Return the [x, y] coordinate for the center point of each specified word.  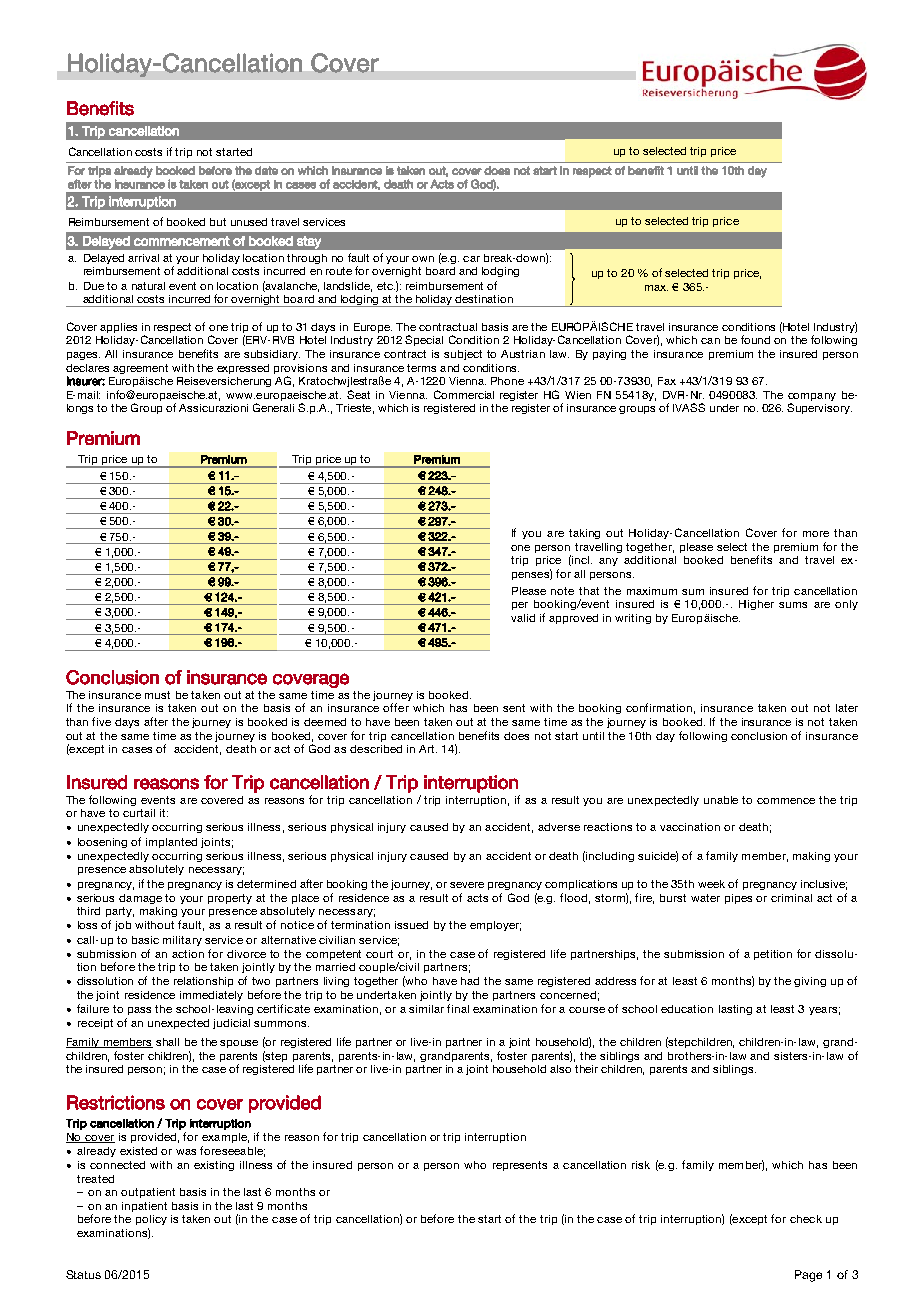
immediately [211, 996]
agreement [140, 369]
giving [810, 982]
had [470, 981]
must [157, 695]
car [471, 259]
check [806, 1219]
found [755, 339]
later [847, 708]
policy [151, 1220]
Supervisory [819, 408]
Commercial [464, 394]
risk [641, 1165]
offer [396, 707]
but [218, 222]
